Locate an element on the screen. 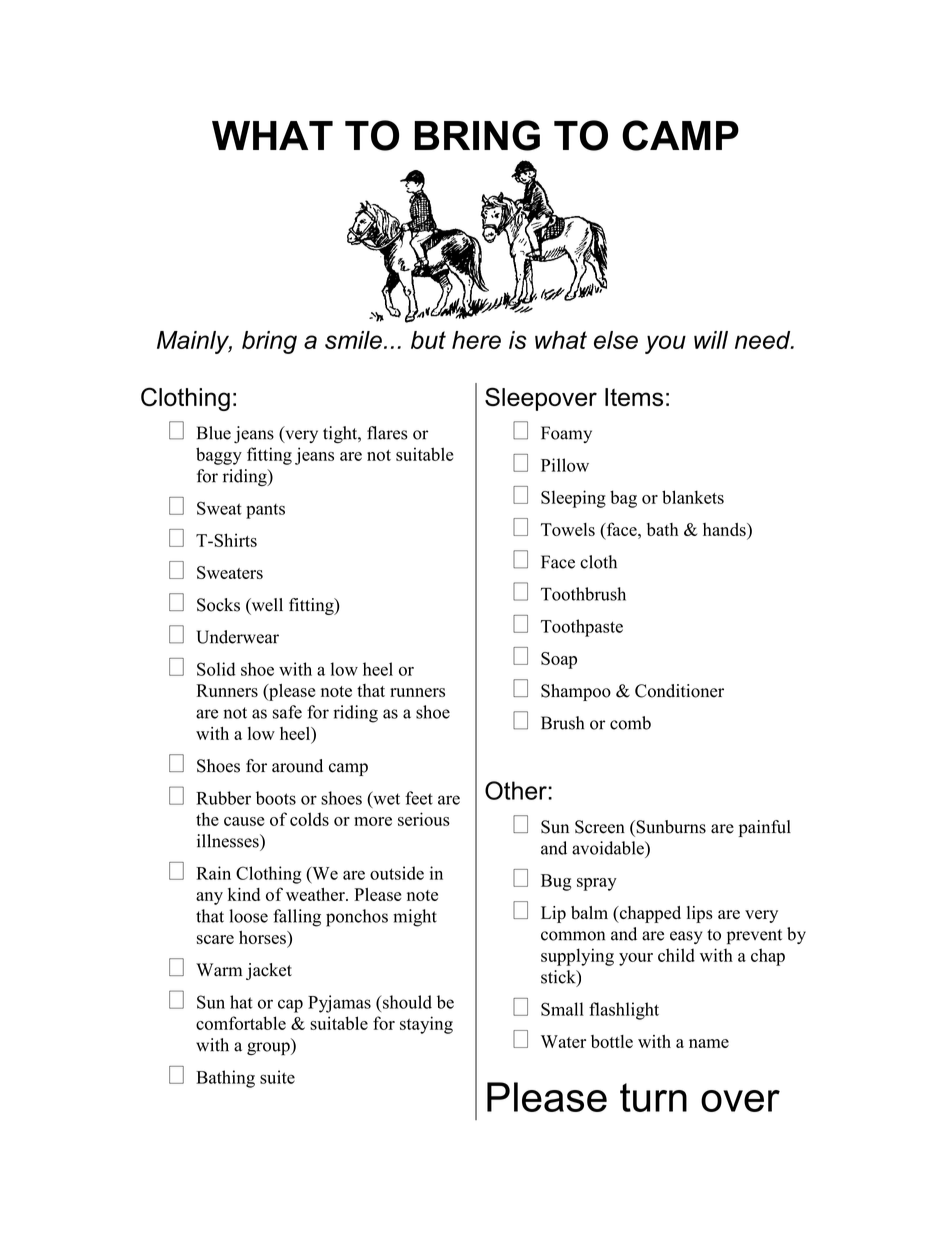 This screenshot has height=1233, width=952. suite is located at coordinates (277, 1077).
